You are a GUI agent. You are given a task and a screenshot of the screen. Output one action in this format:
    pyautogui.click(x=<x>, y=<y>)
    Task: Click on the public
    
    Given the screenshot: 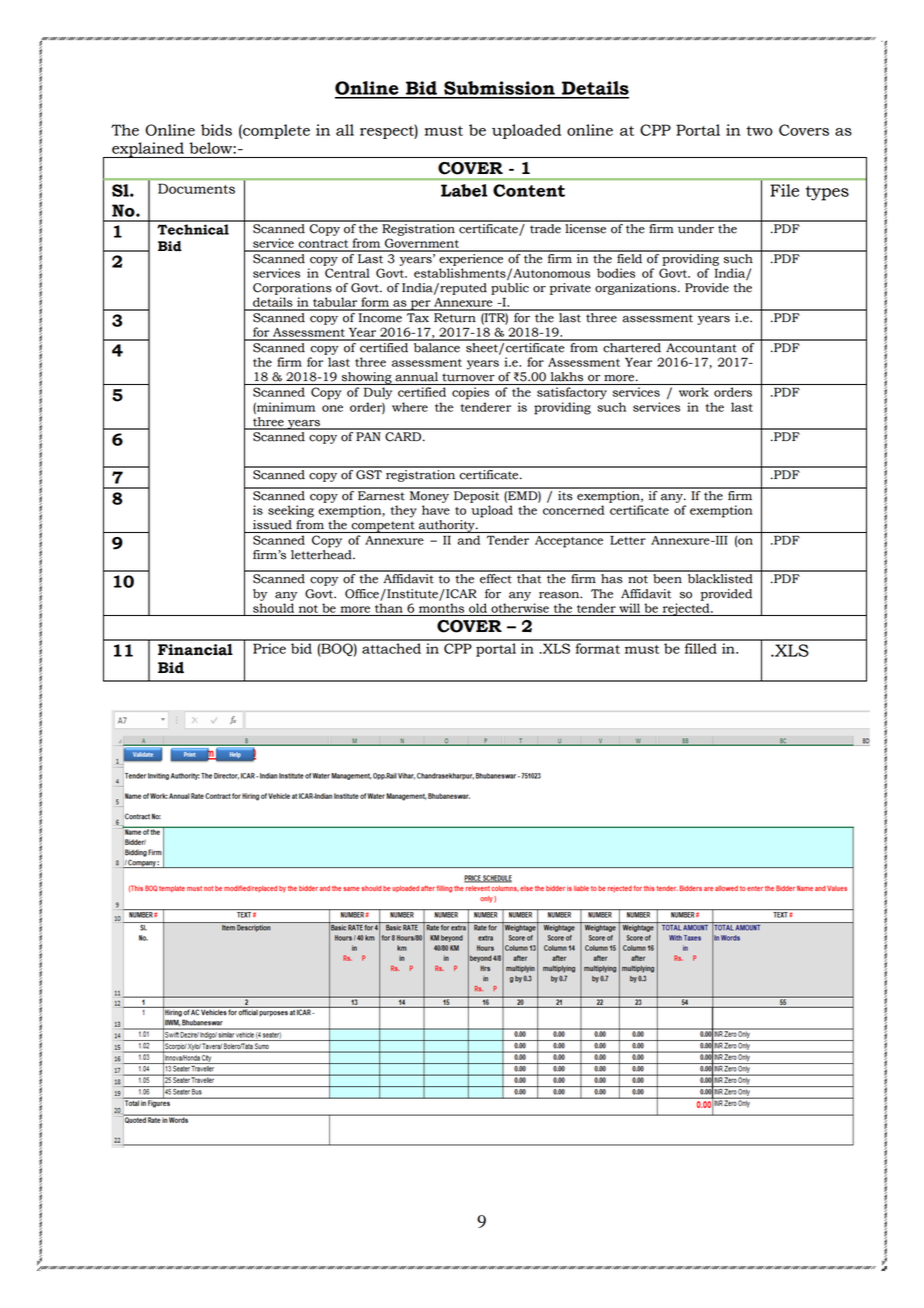 What is the action you would take?
    pyautogui.click(x=510, y=289)
